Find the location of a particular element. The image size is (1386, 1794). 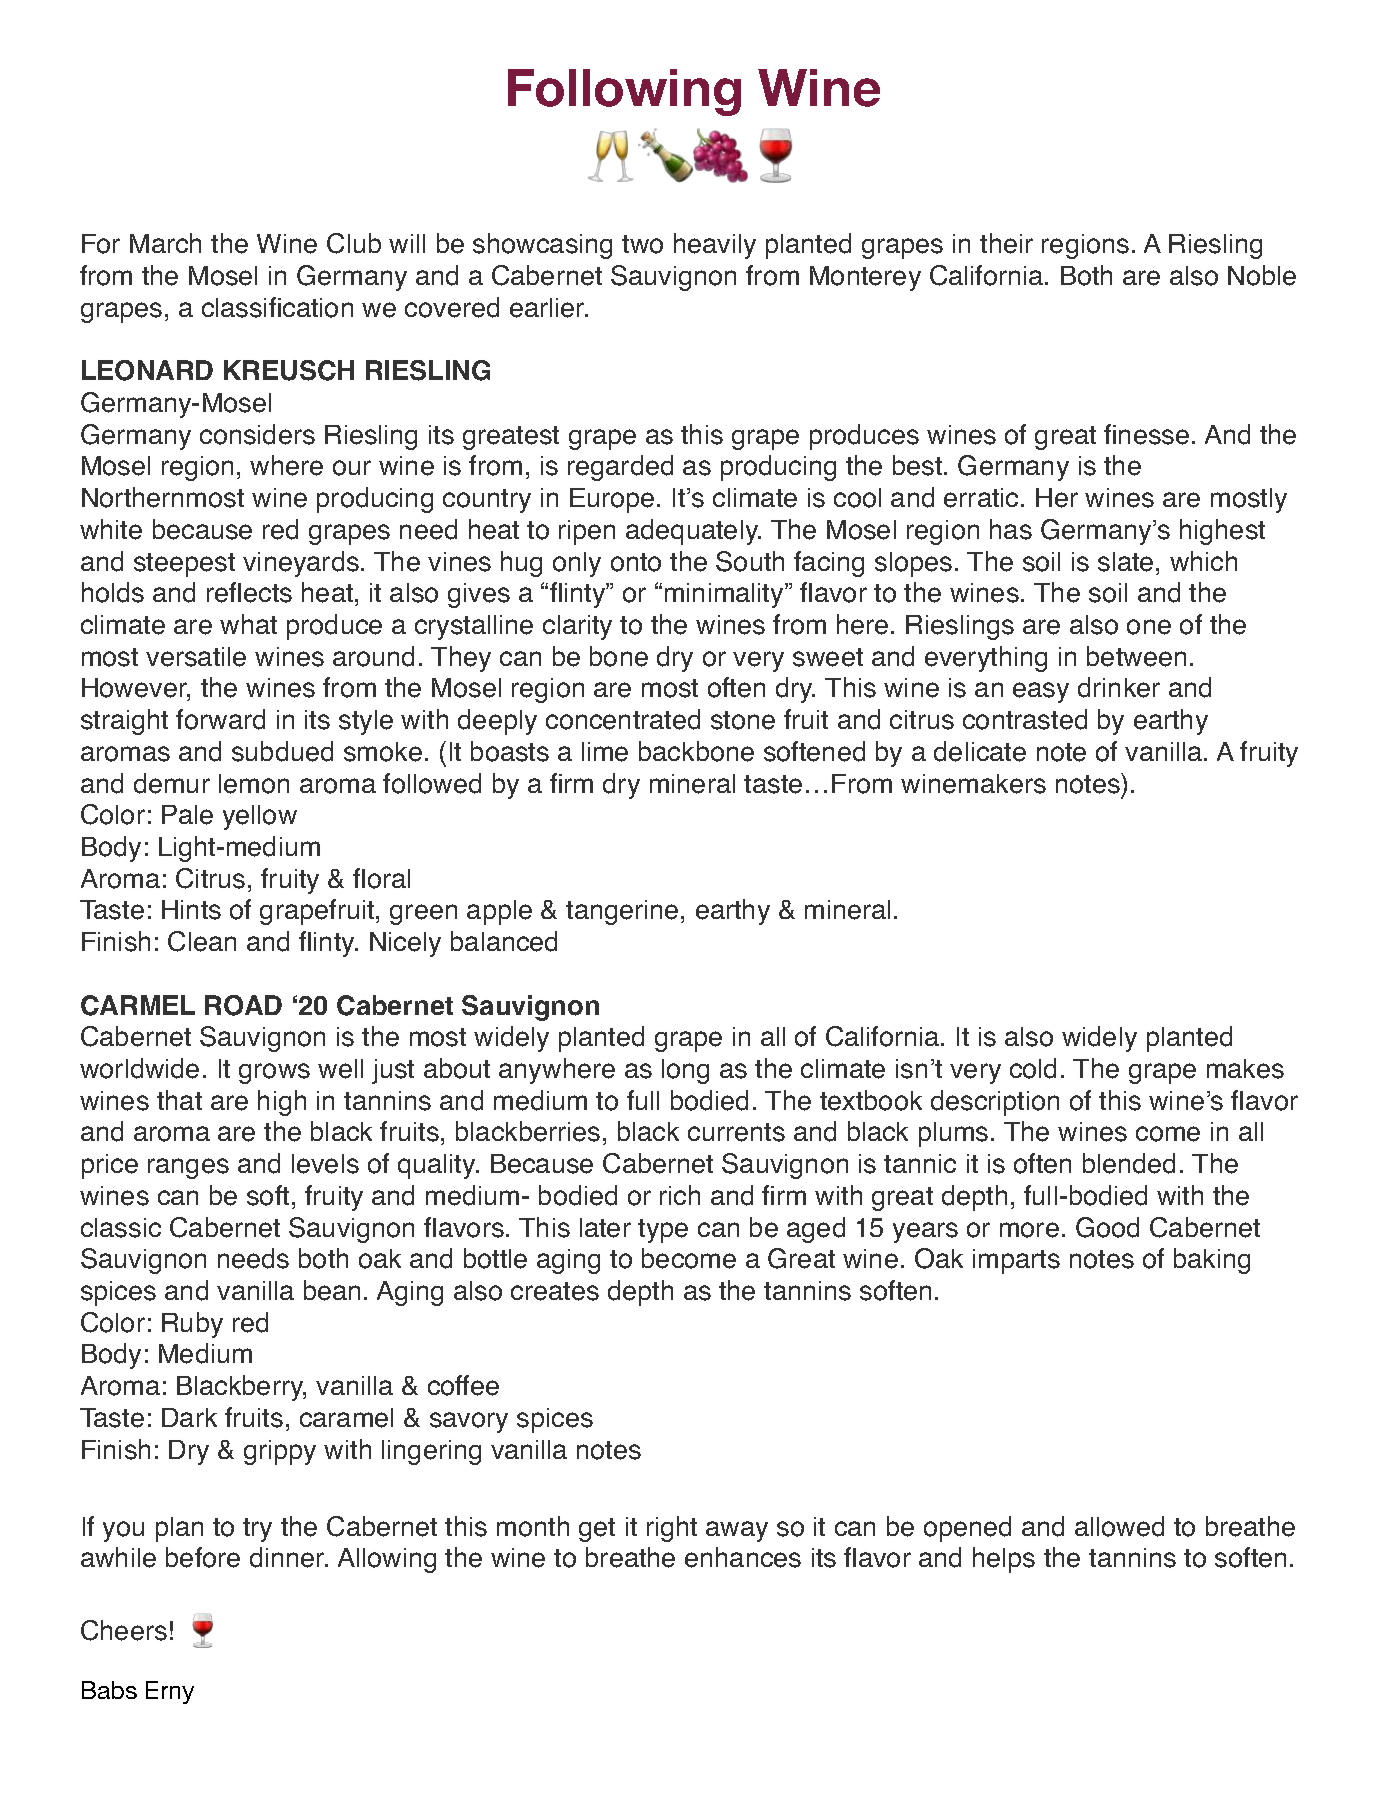

March is located at coordinates (165, 243).
